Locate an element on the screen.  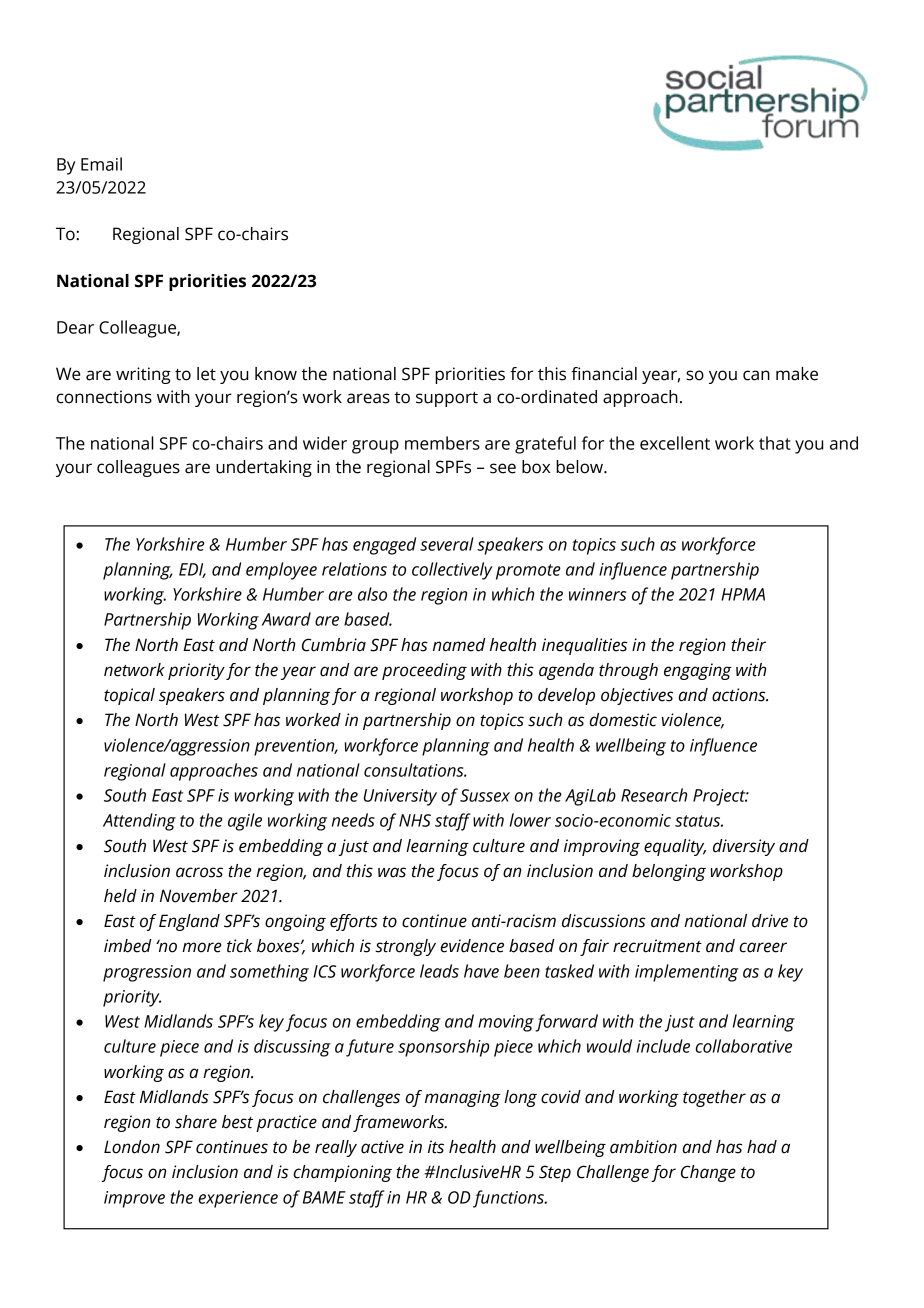
NHS is located at coordinates (415, 820).
